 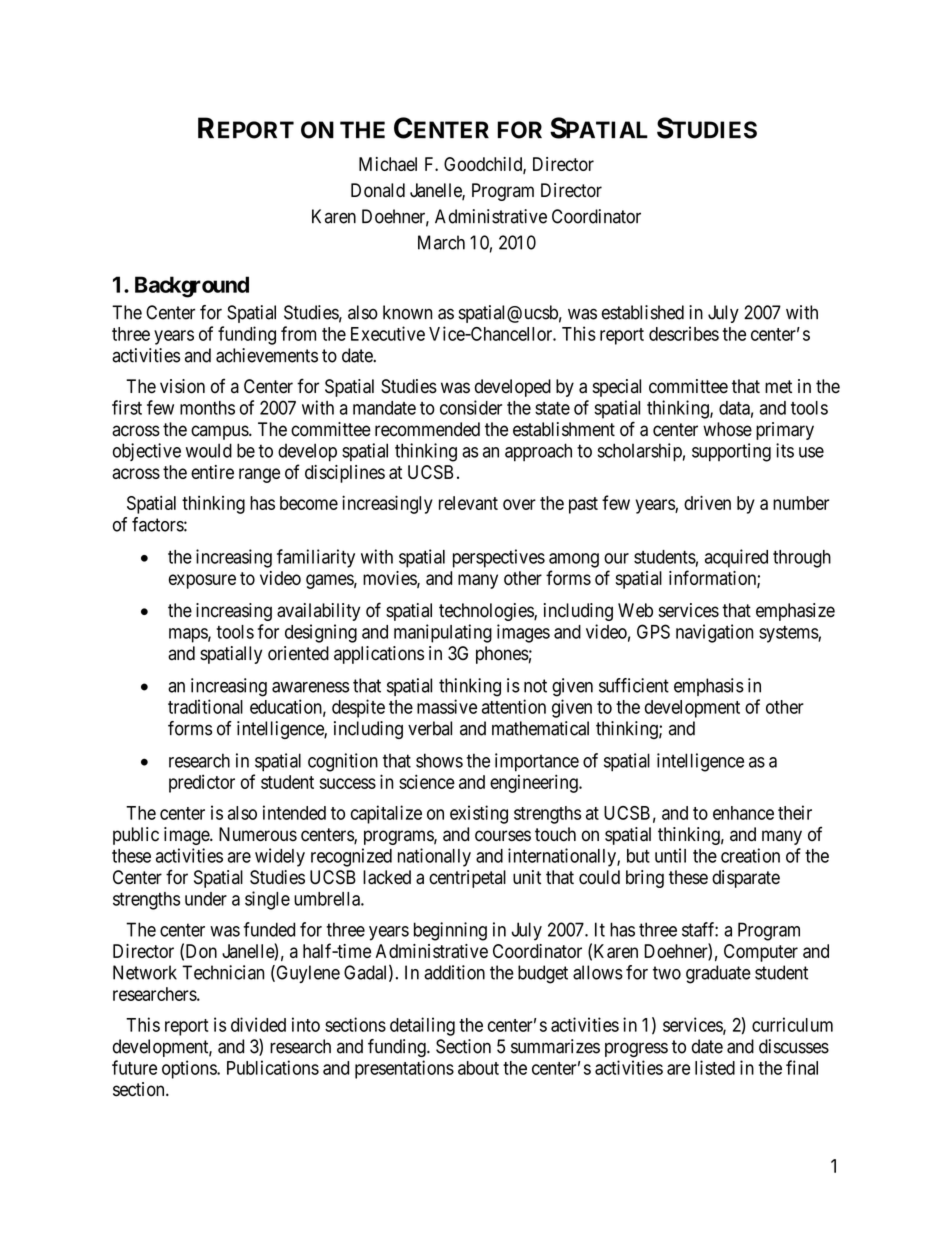 I want to click on exposure, so click(x=202, y=581).
